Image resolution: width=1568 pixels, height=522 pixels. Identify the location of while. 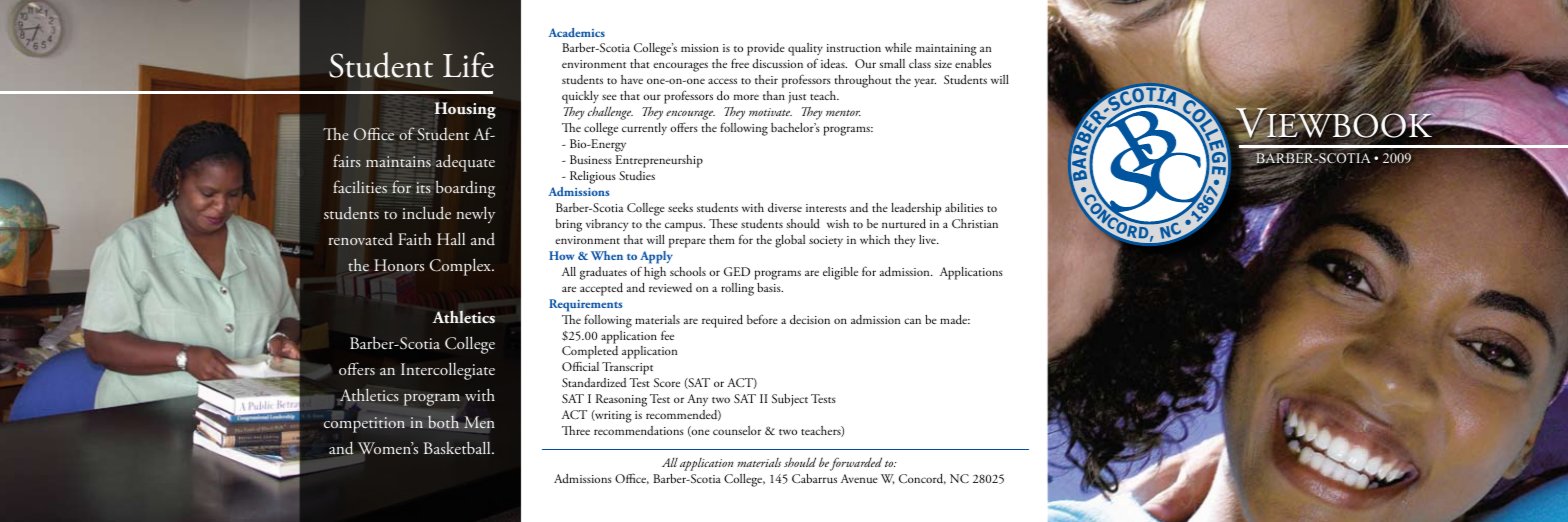
(898, 47).
